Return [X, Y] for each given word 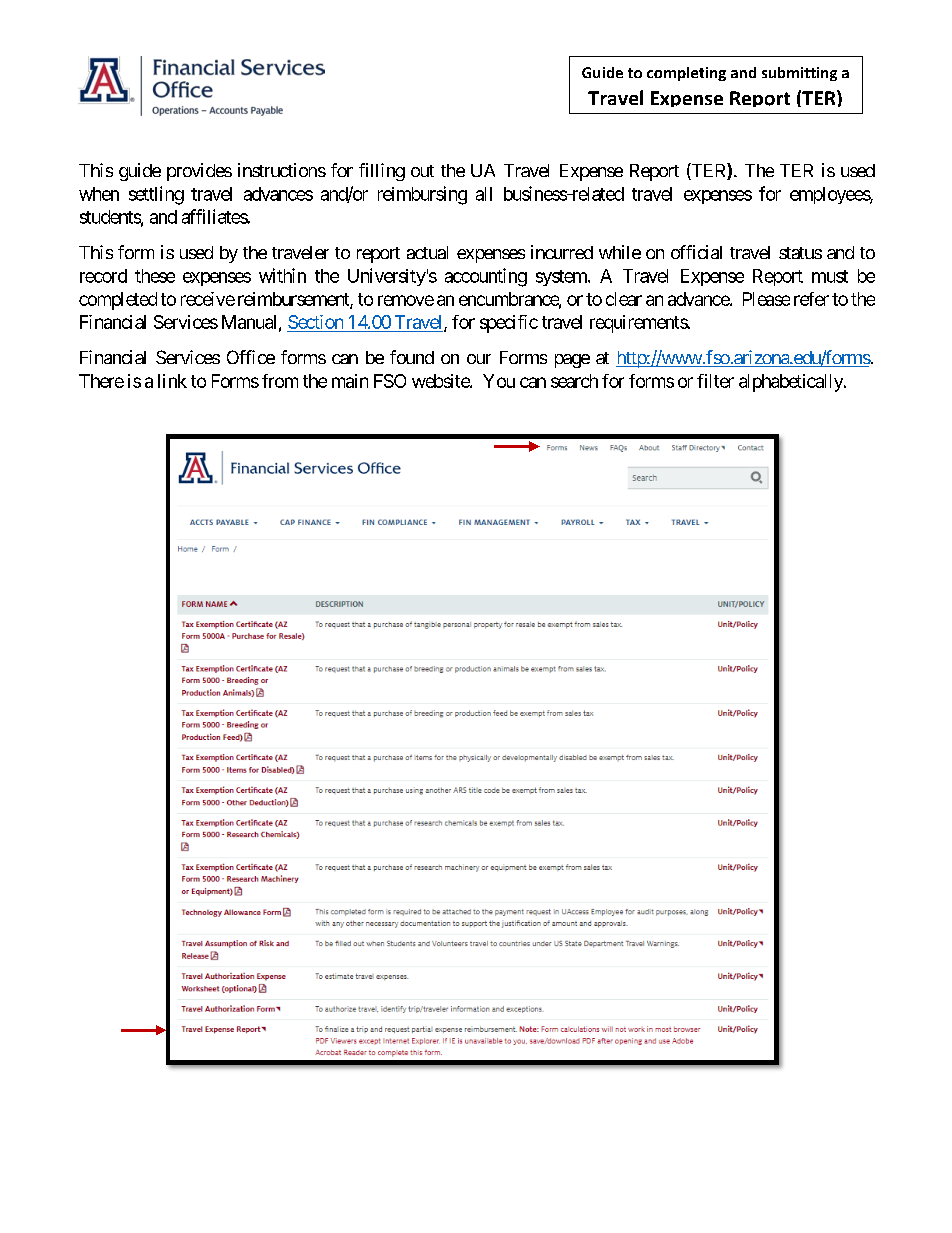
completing [686, 74]
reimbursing [422, 195]
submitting [799, 74]
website [441, 381]
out [422, 171]
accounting [486, 277]
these [155, 276]
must [830, 276]
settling [156, 195]
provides [199, 172]
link [172, 381]
